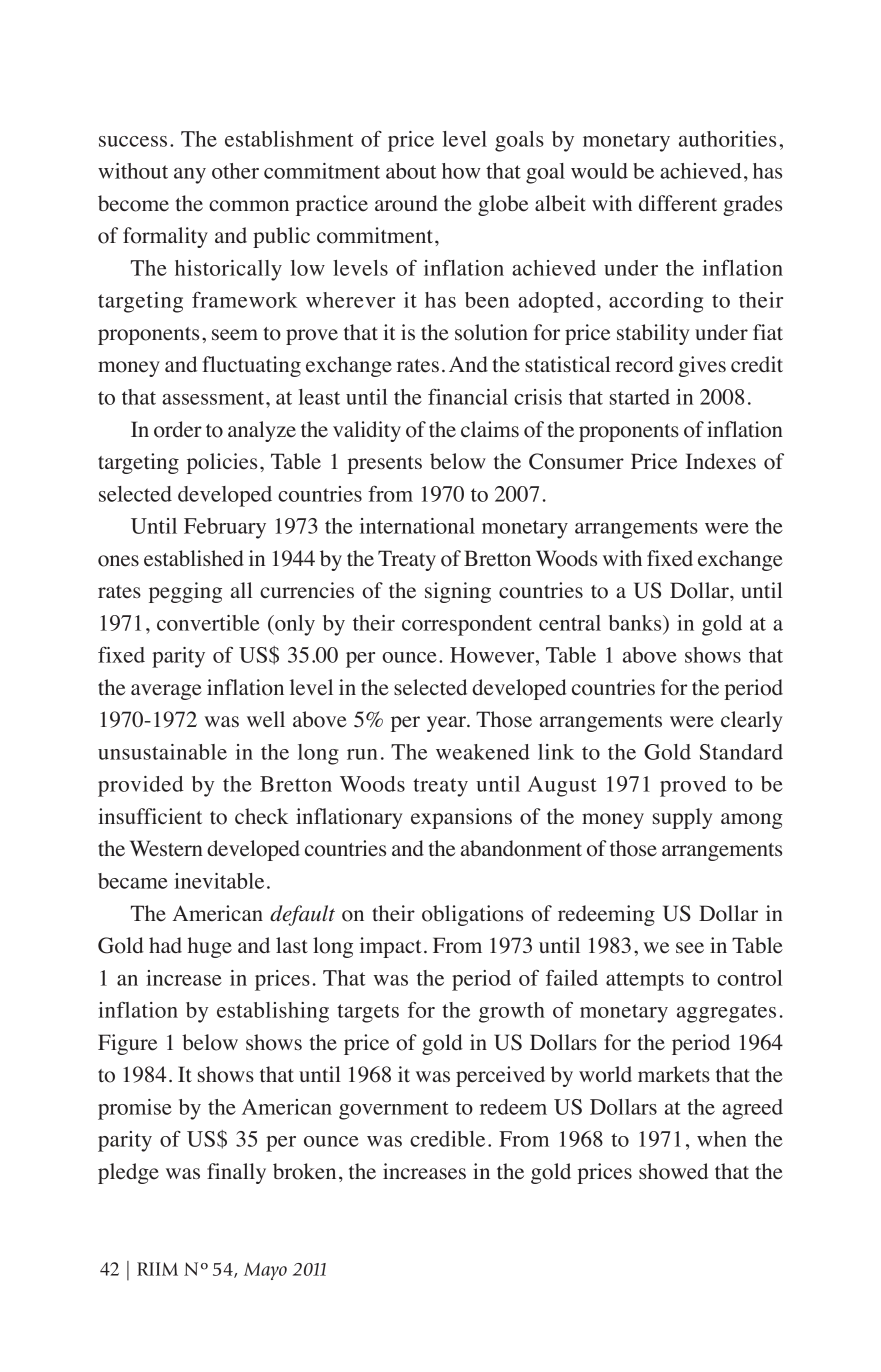  I want to click on Mayo, so click(265, 1271).
